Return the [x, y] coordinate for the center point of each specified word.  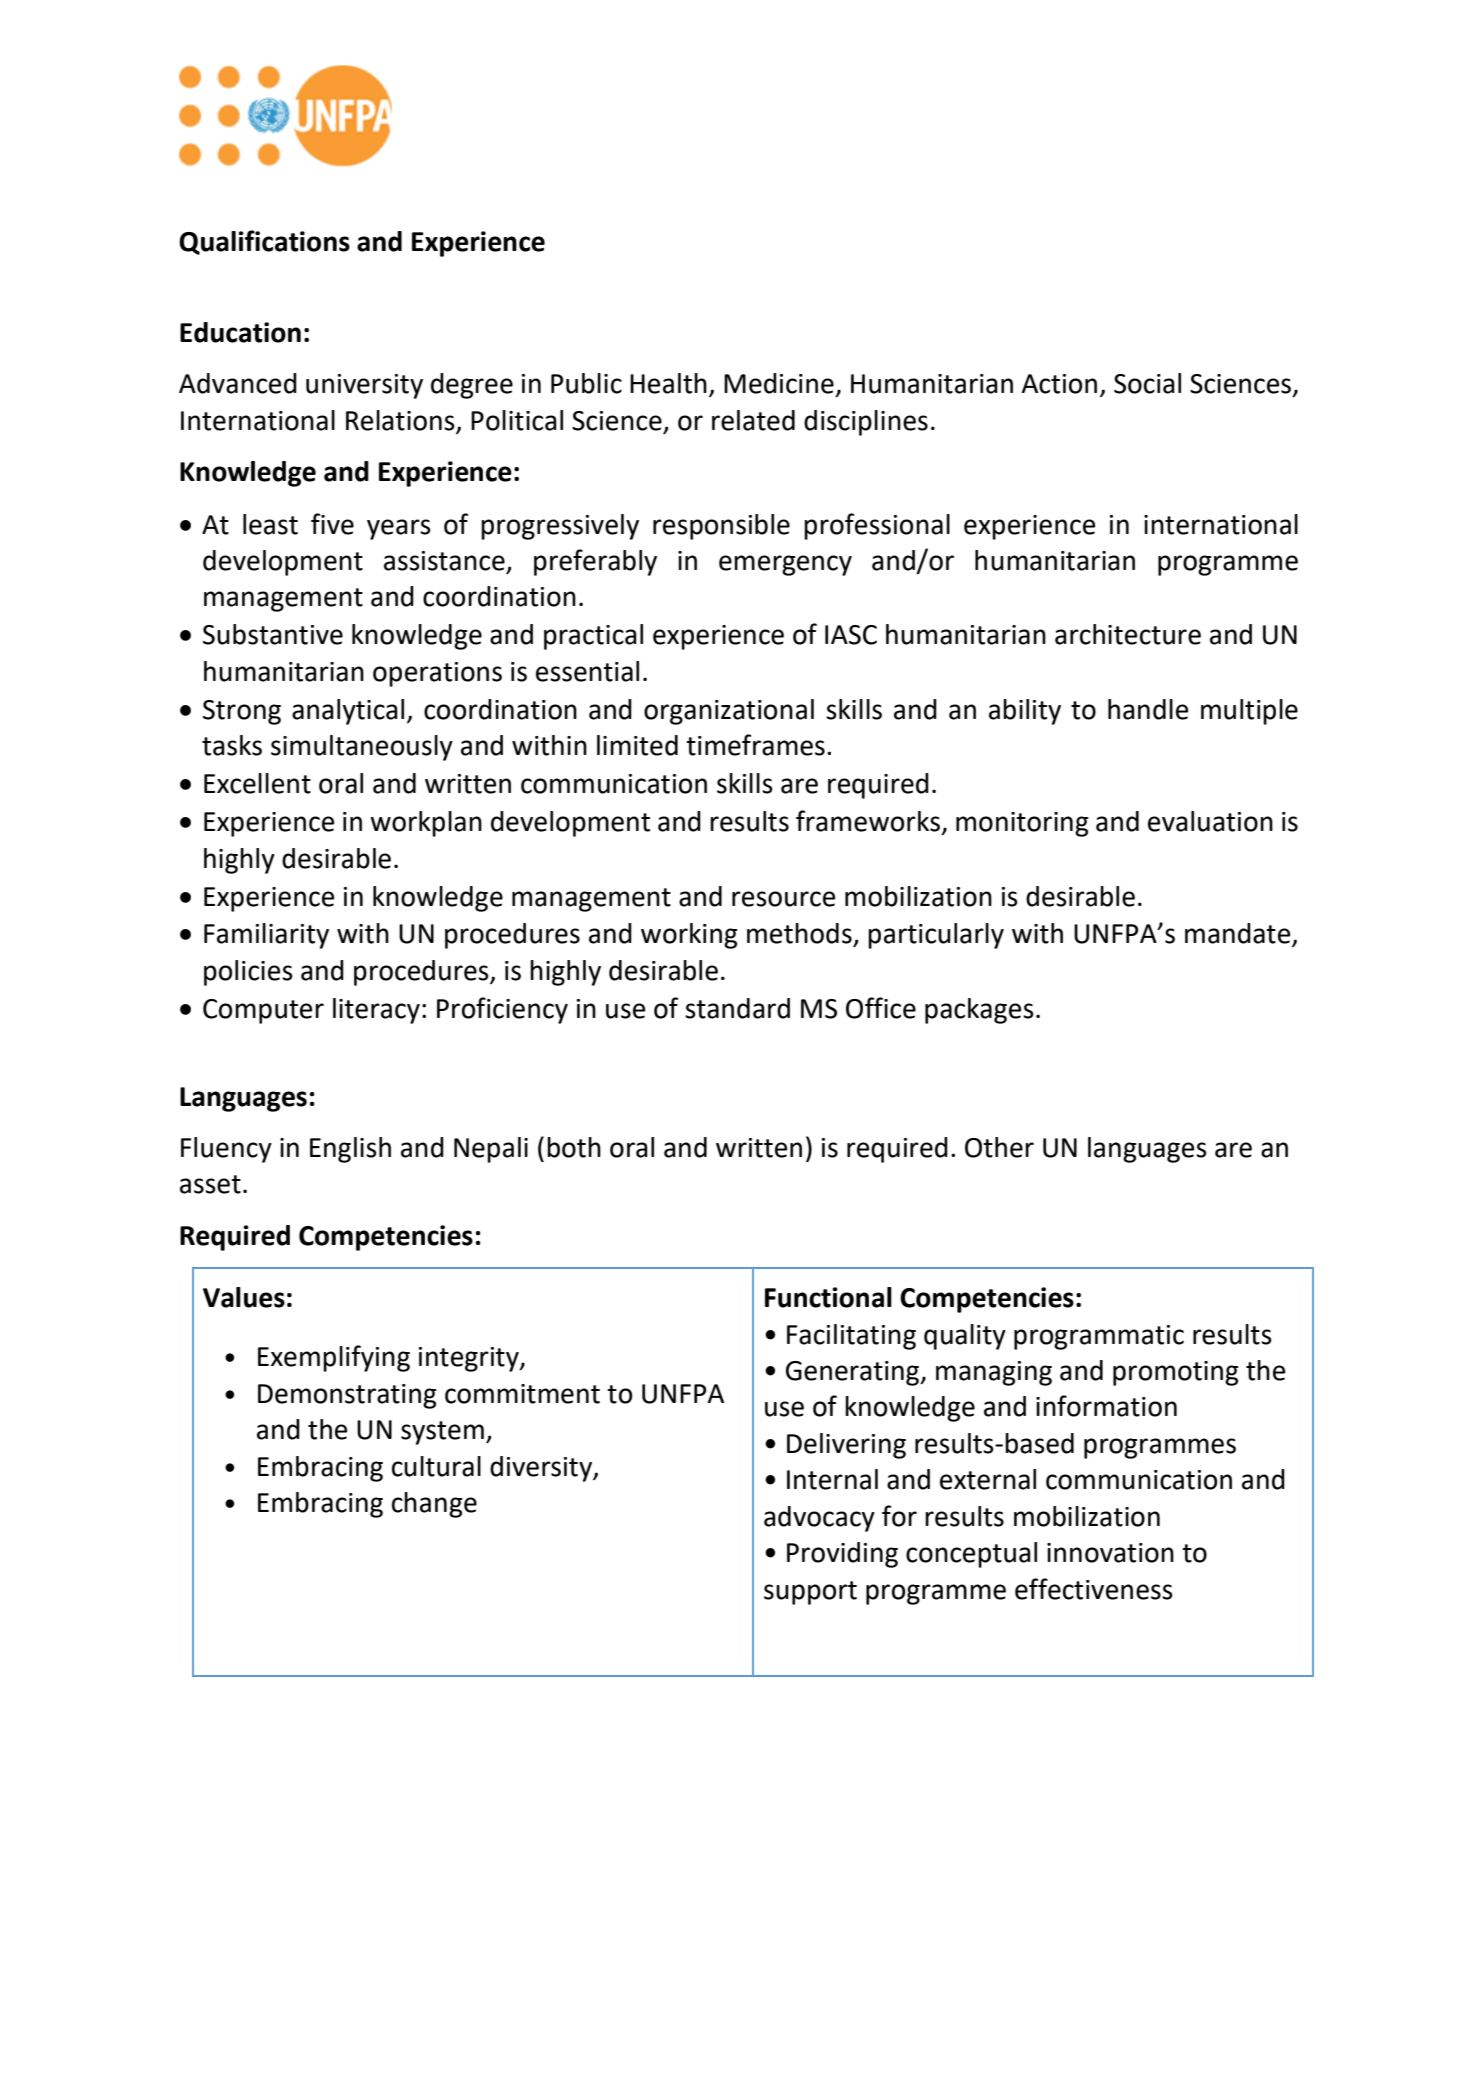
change [434, 1505]
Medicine [779, 383]
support [810, 1593]
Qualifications [264, 242]
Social [1147, 383]
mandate [1239, 934]
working [689, 936]
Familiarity [266, 936]
